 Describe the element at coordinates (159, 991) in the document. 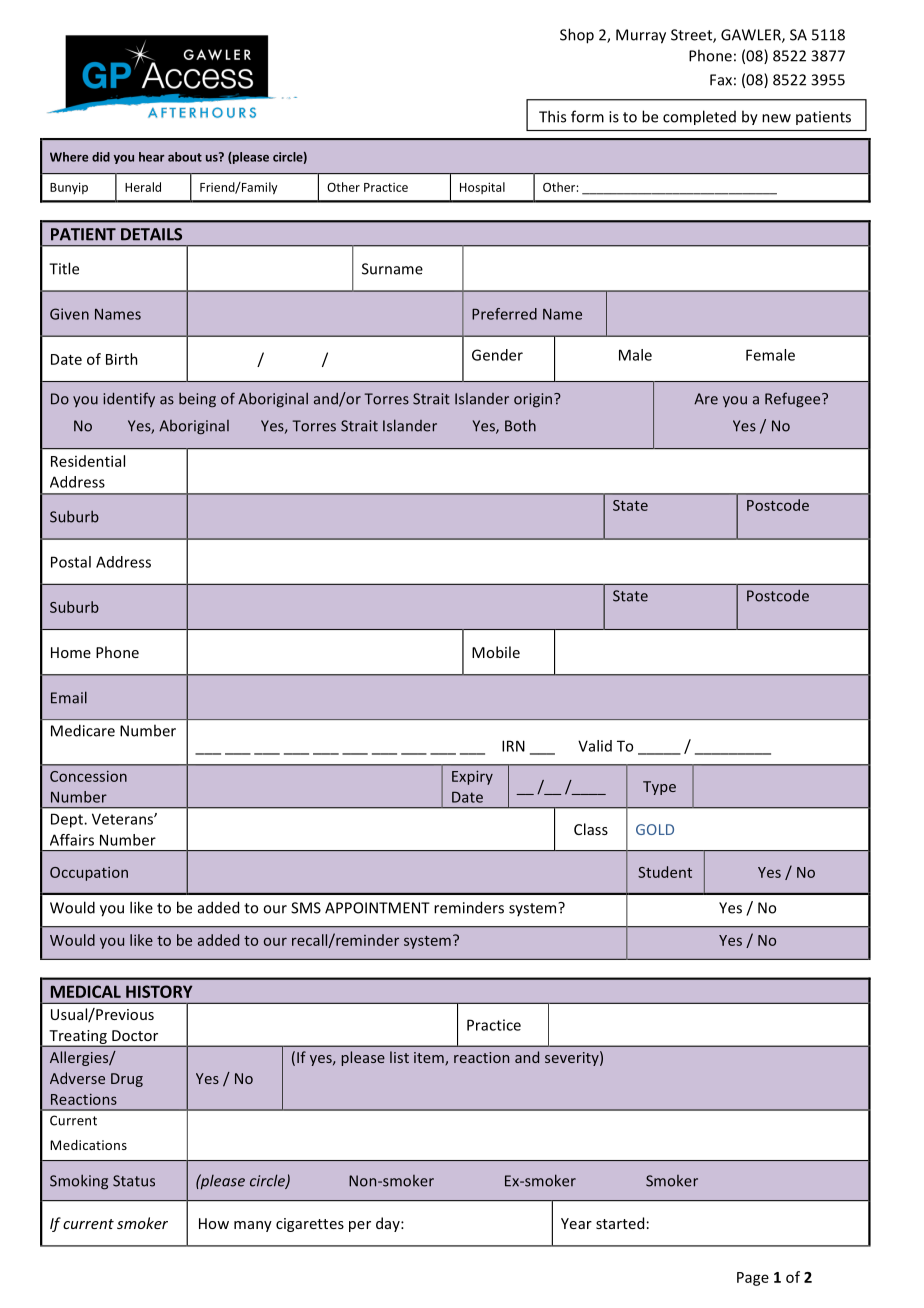

I see `HISTORY` at that location.
